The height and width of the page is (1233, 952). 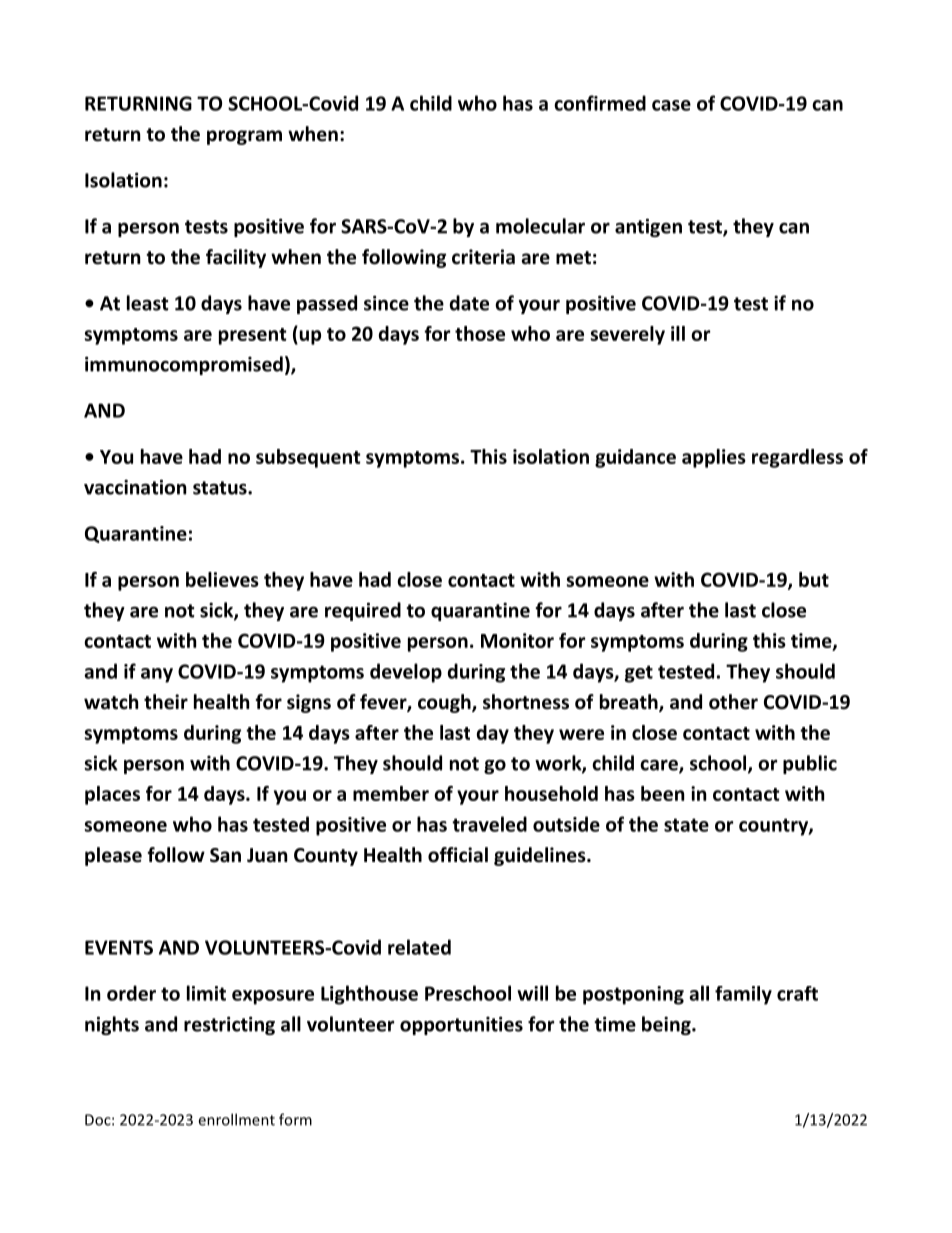 I want to click on program, so click(x=244, y=137).
